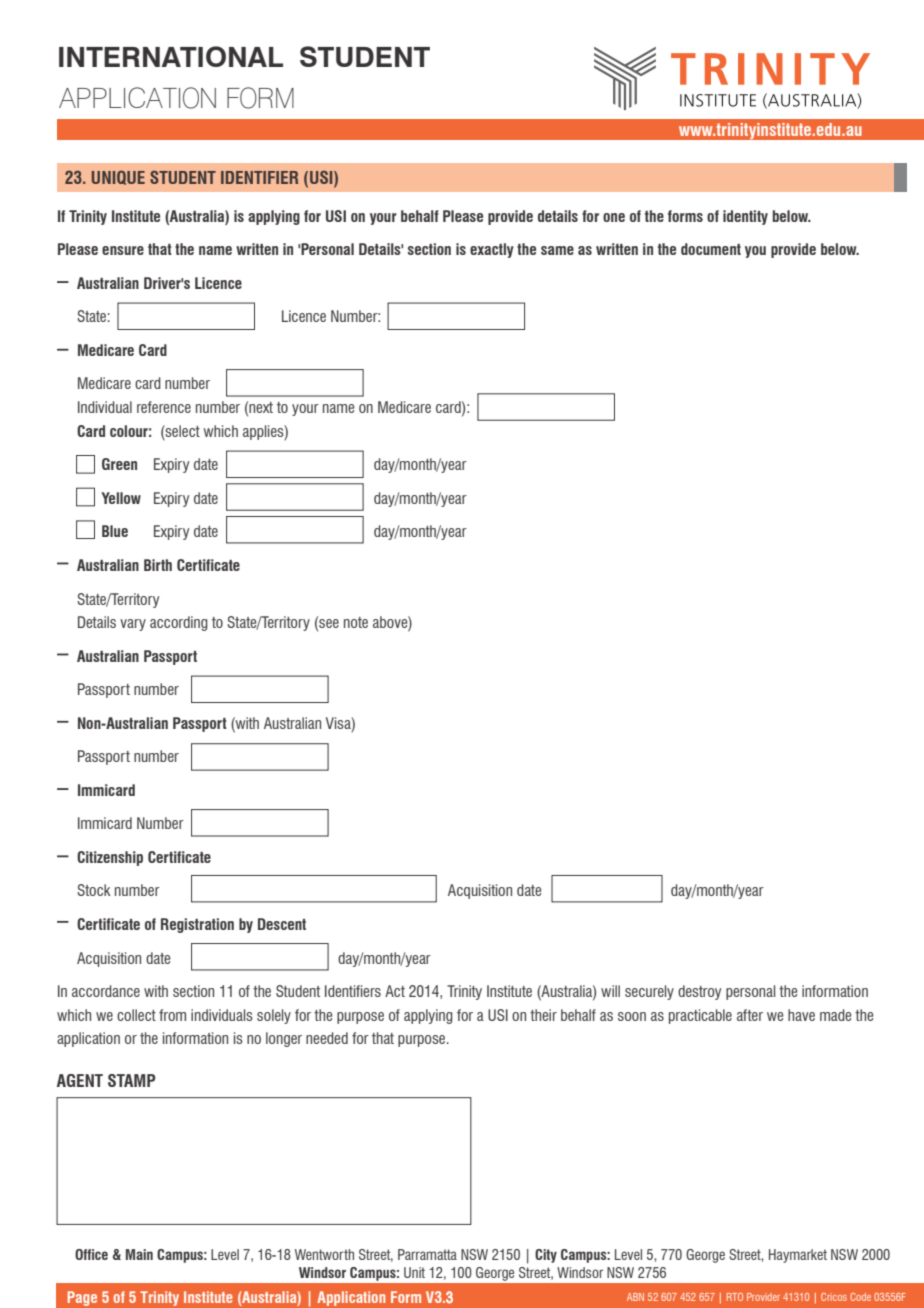 The height and width of the screenshot is (1308, 924). What do you see at coordinates (492, 250) in the screenshot?
I see `exactly` at bounding box center [492, 250].
